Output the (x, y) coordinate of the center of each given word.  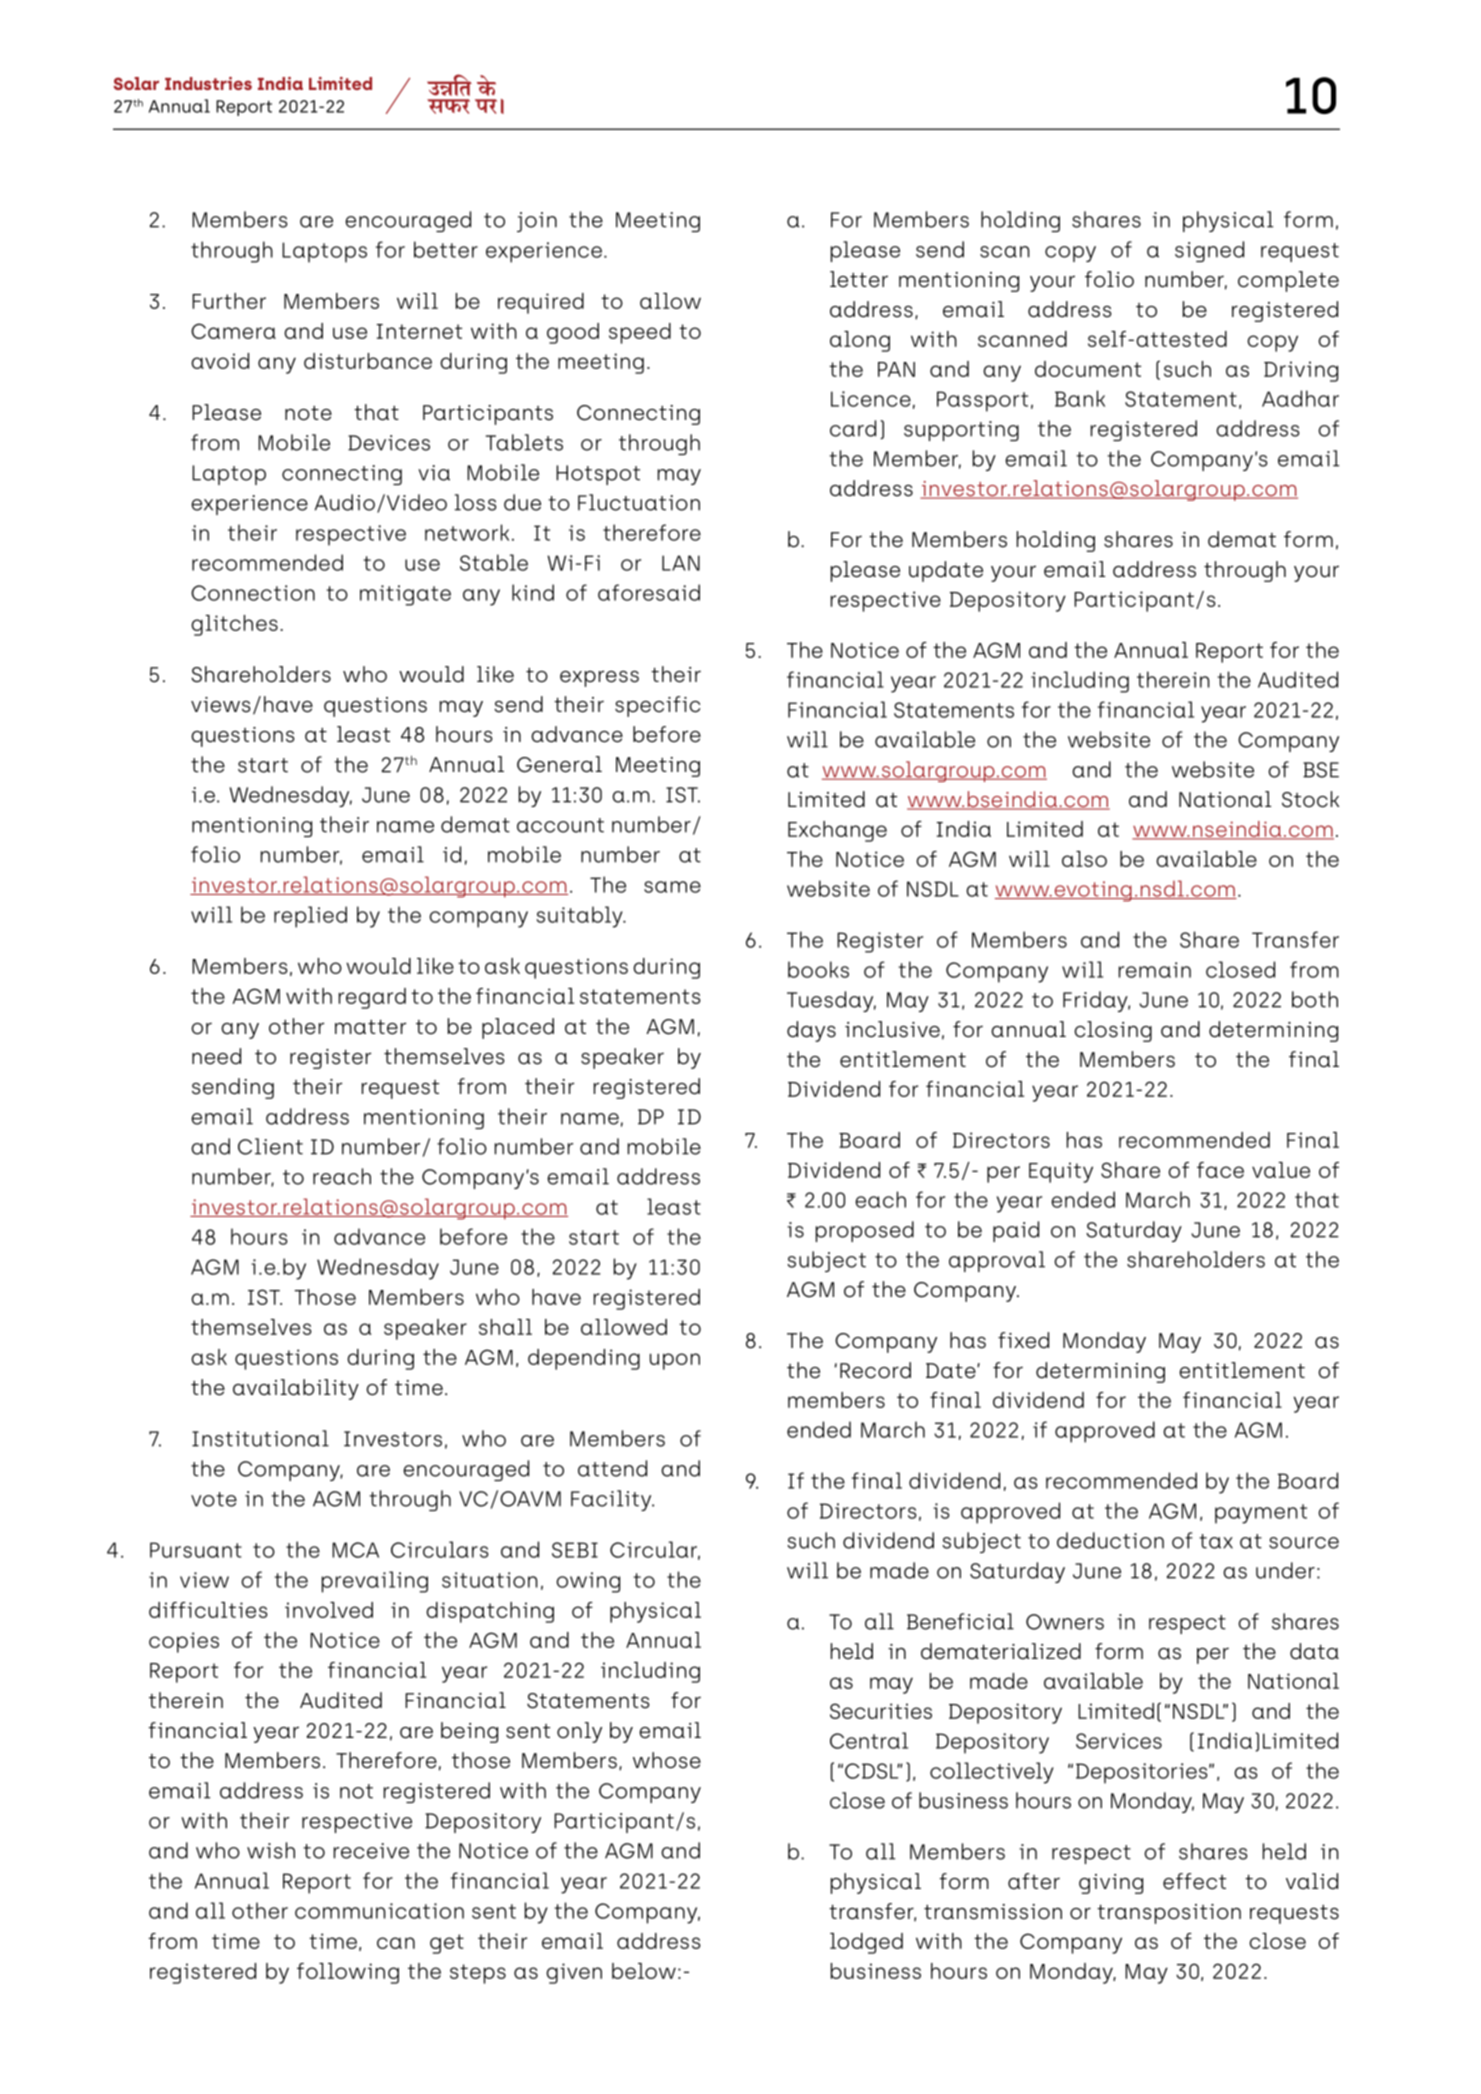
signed (1209, 251)
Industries (208, 83)
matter (370, 1027)
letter (859, 279)
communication (379, 1911)
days (811, 1031)
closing (1113, 1031)
